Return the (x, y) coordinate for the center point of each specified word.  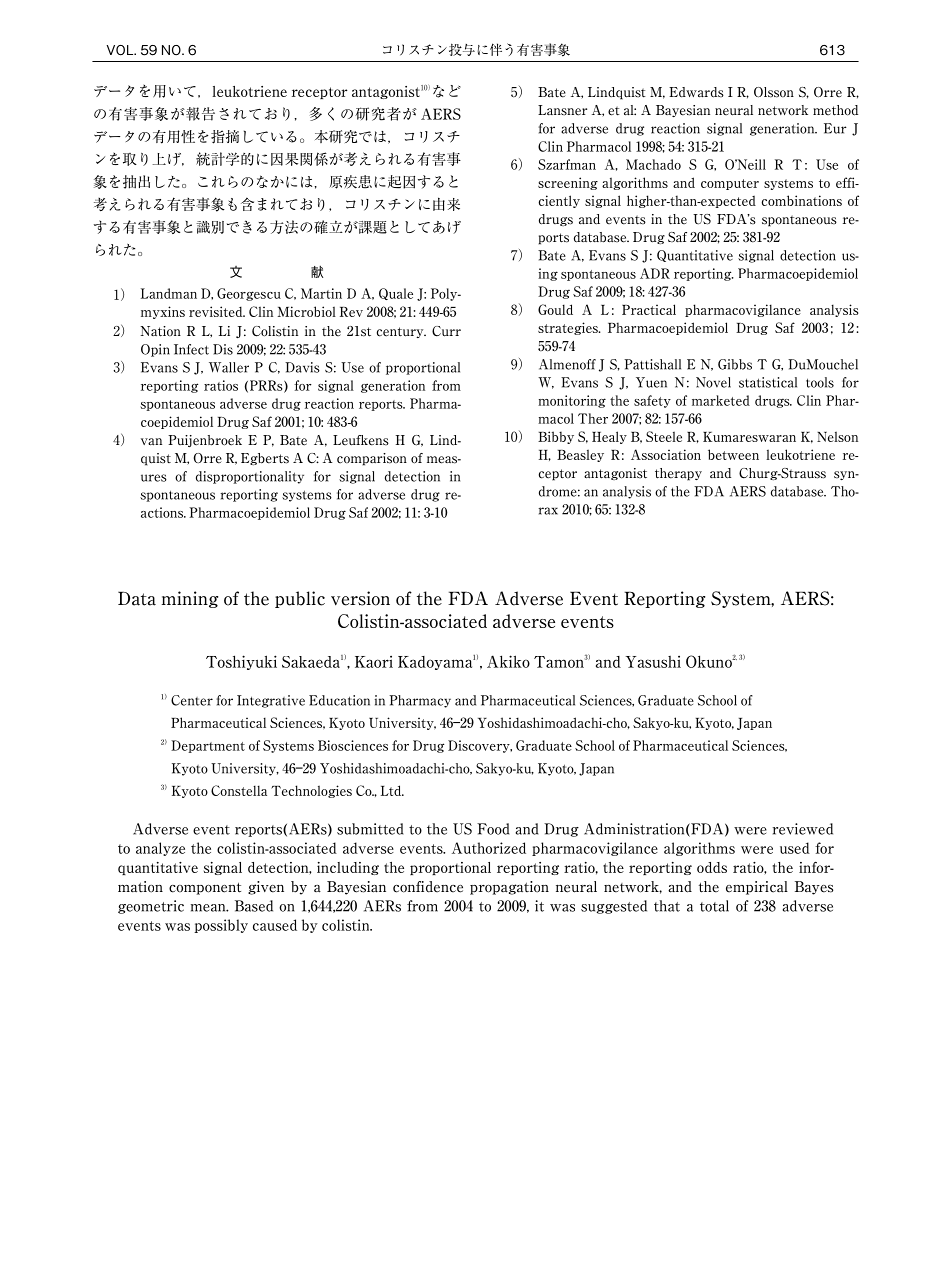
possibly (221, 926)
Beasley (580, 455)
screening (568, 183)
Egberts (265, 459)
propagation (509, 888)
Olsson (774, 92)
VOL (120, 50)
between (733, 454)
